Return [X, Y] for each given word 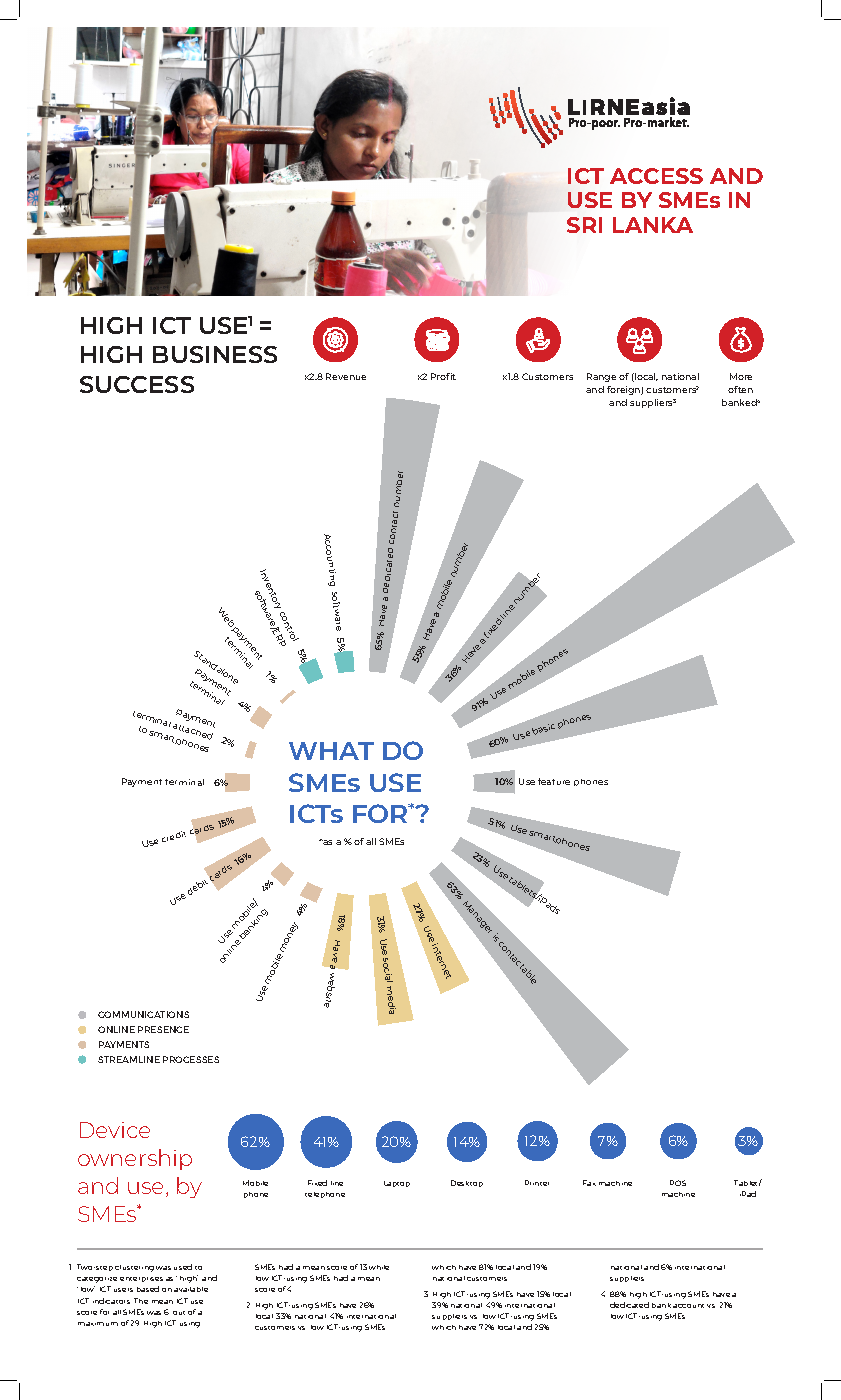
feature [554, 781]
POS [678, 1183]
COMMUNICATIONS [143, 1014]
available [191, 1289]
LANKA [653, 225]
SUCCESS [137, 384]
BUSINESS [215, 354]
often [740, 389]
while [379, 1267]
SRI [584, 225]
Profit [443, 376]
